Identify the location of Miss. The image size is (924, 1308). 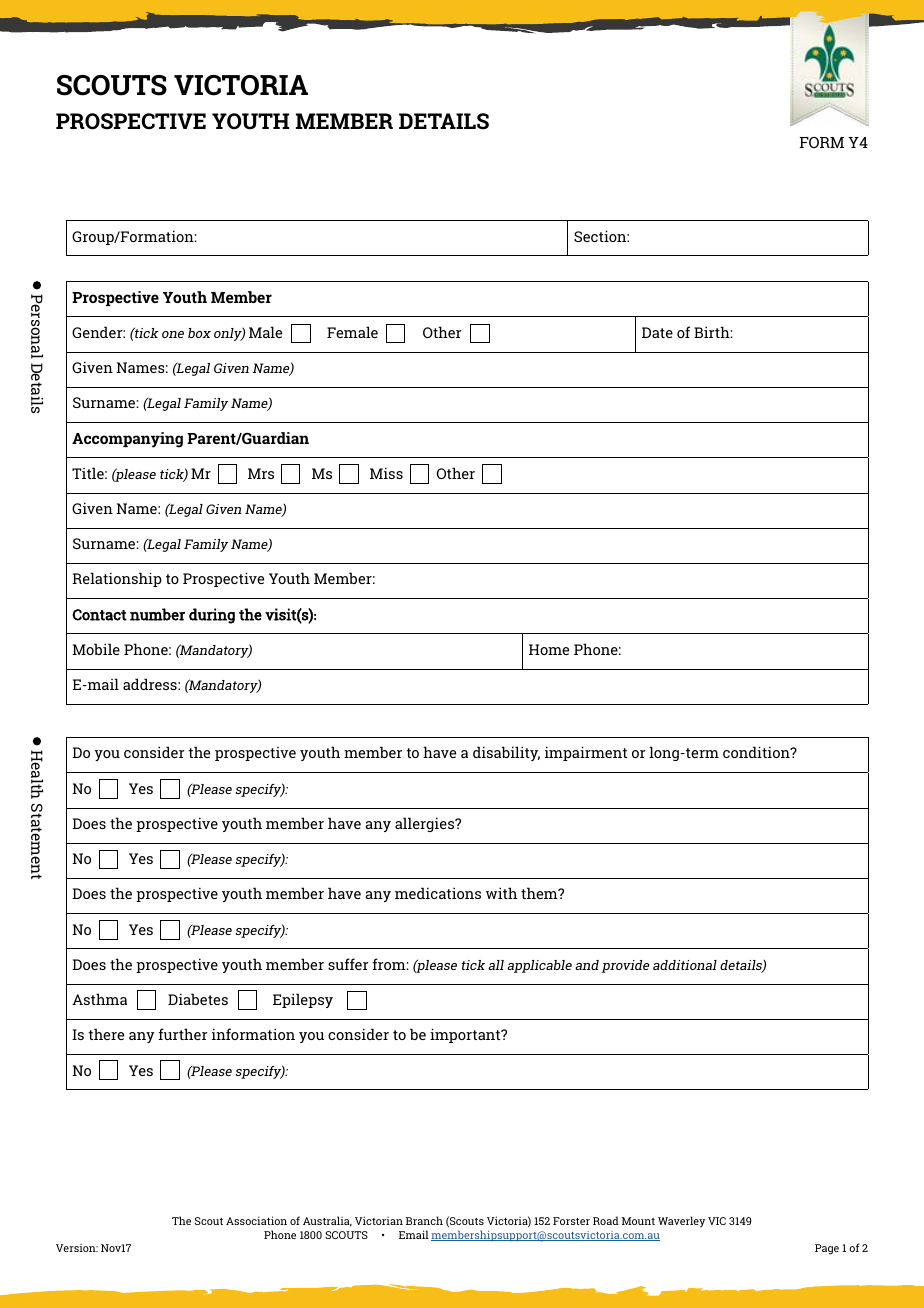
(386, 473).
